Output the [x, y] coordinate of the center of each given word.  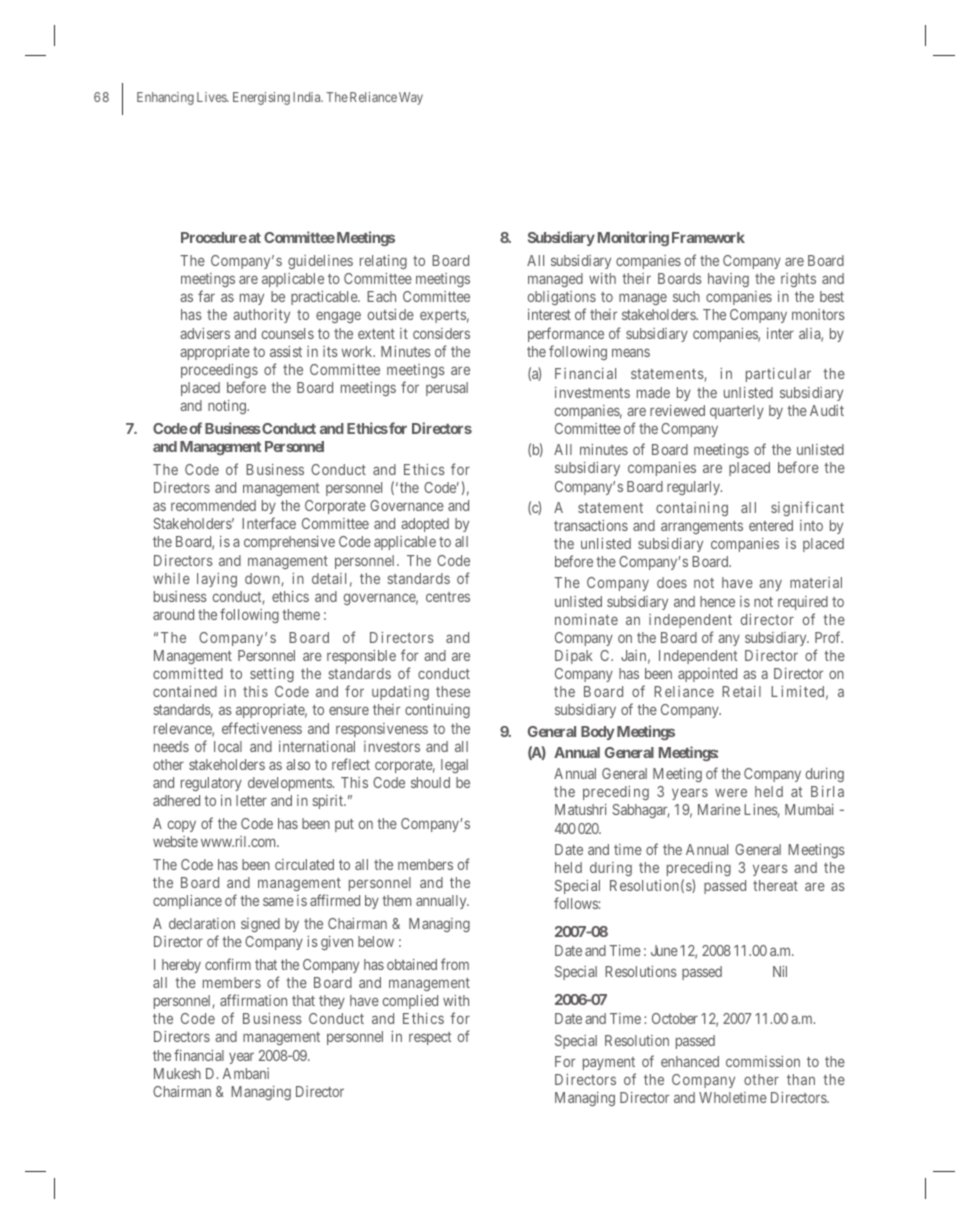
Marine [719, 809]
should [430, 782]
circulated [304, 864]
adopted [425, 525]
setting [272, 675]
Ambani [246, 1073]
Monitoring [633, 238]
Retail [741, 691]
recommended [213, 505]
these [453, 691]
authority [261, 316]
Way [411, 98]
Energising [261, 98]
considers [441, 333]
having [728, 280]
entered [771, 525]
